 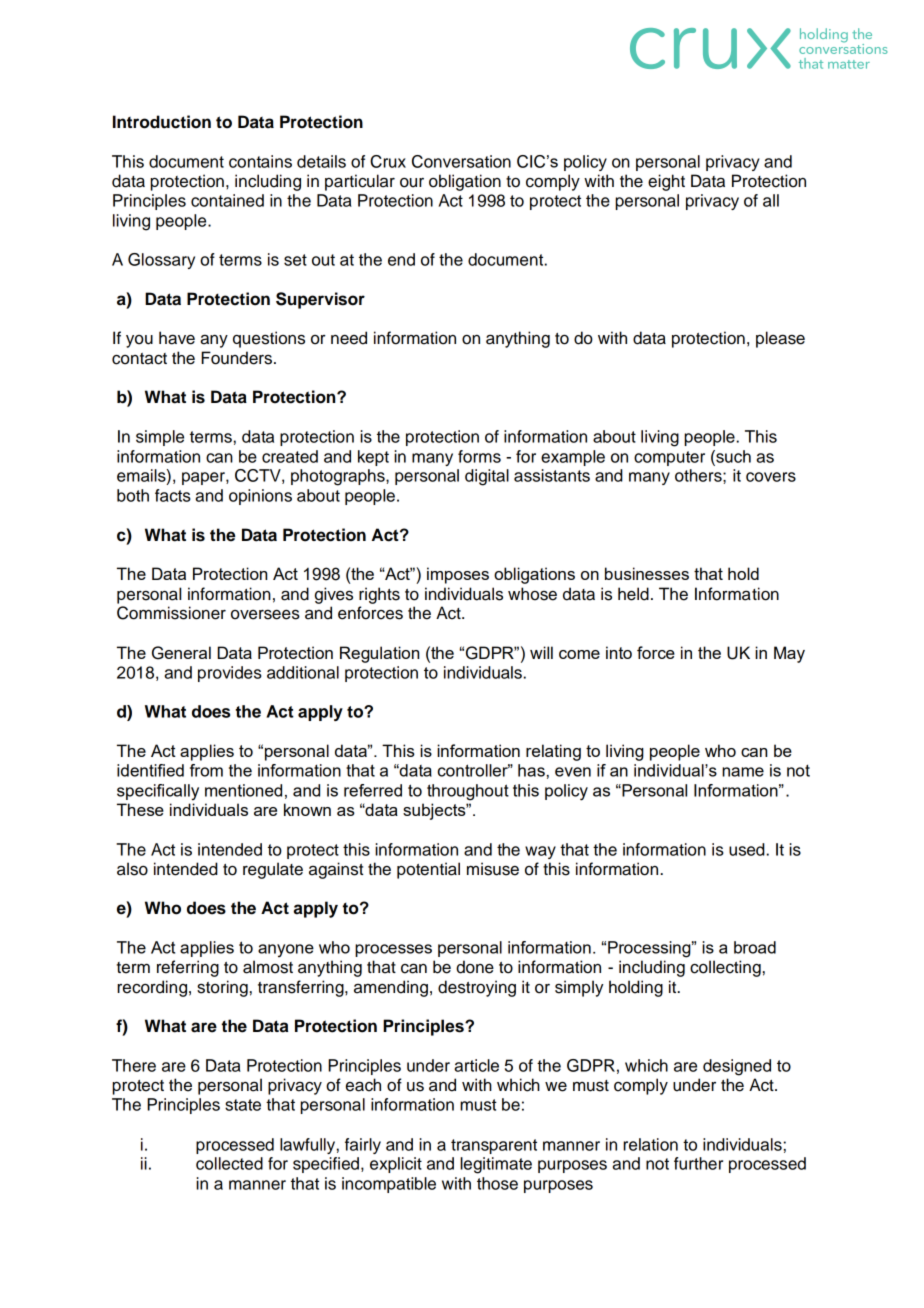 What do you see at coordinates (494, 1146) in the screenshot?
I see `transparent` at bounding box center [494, 1146].
